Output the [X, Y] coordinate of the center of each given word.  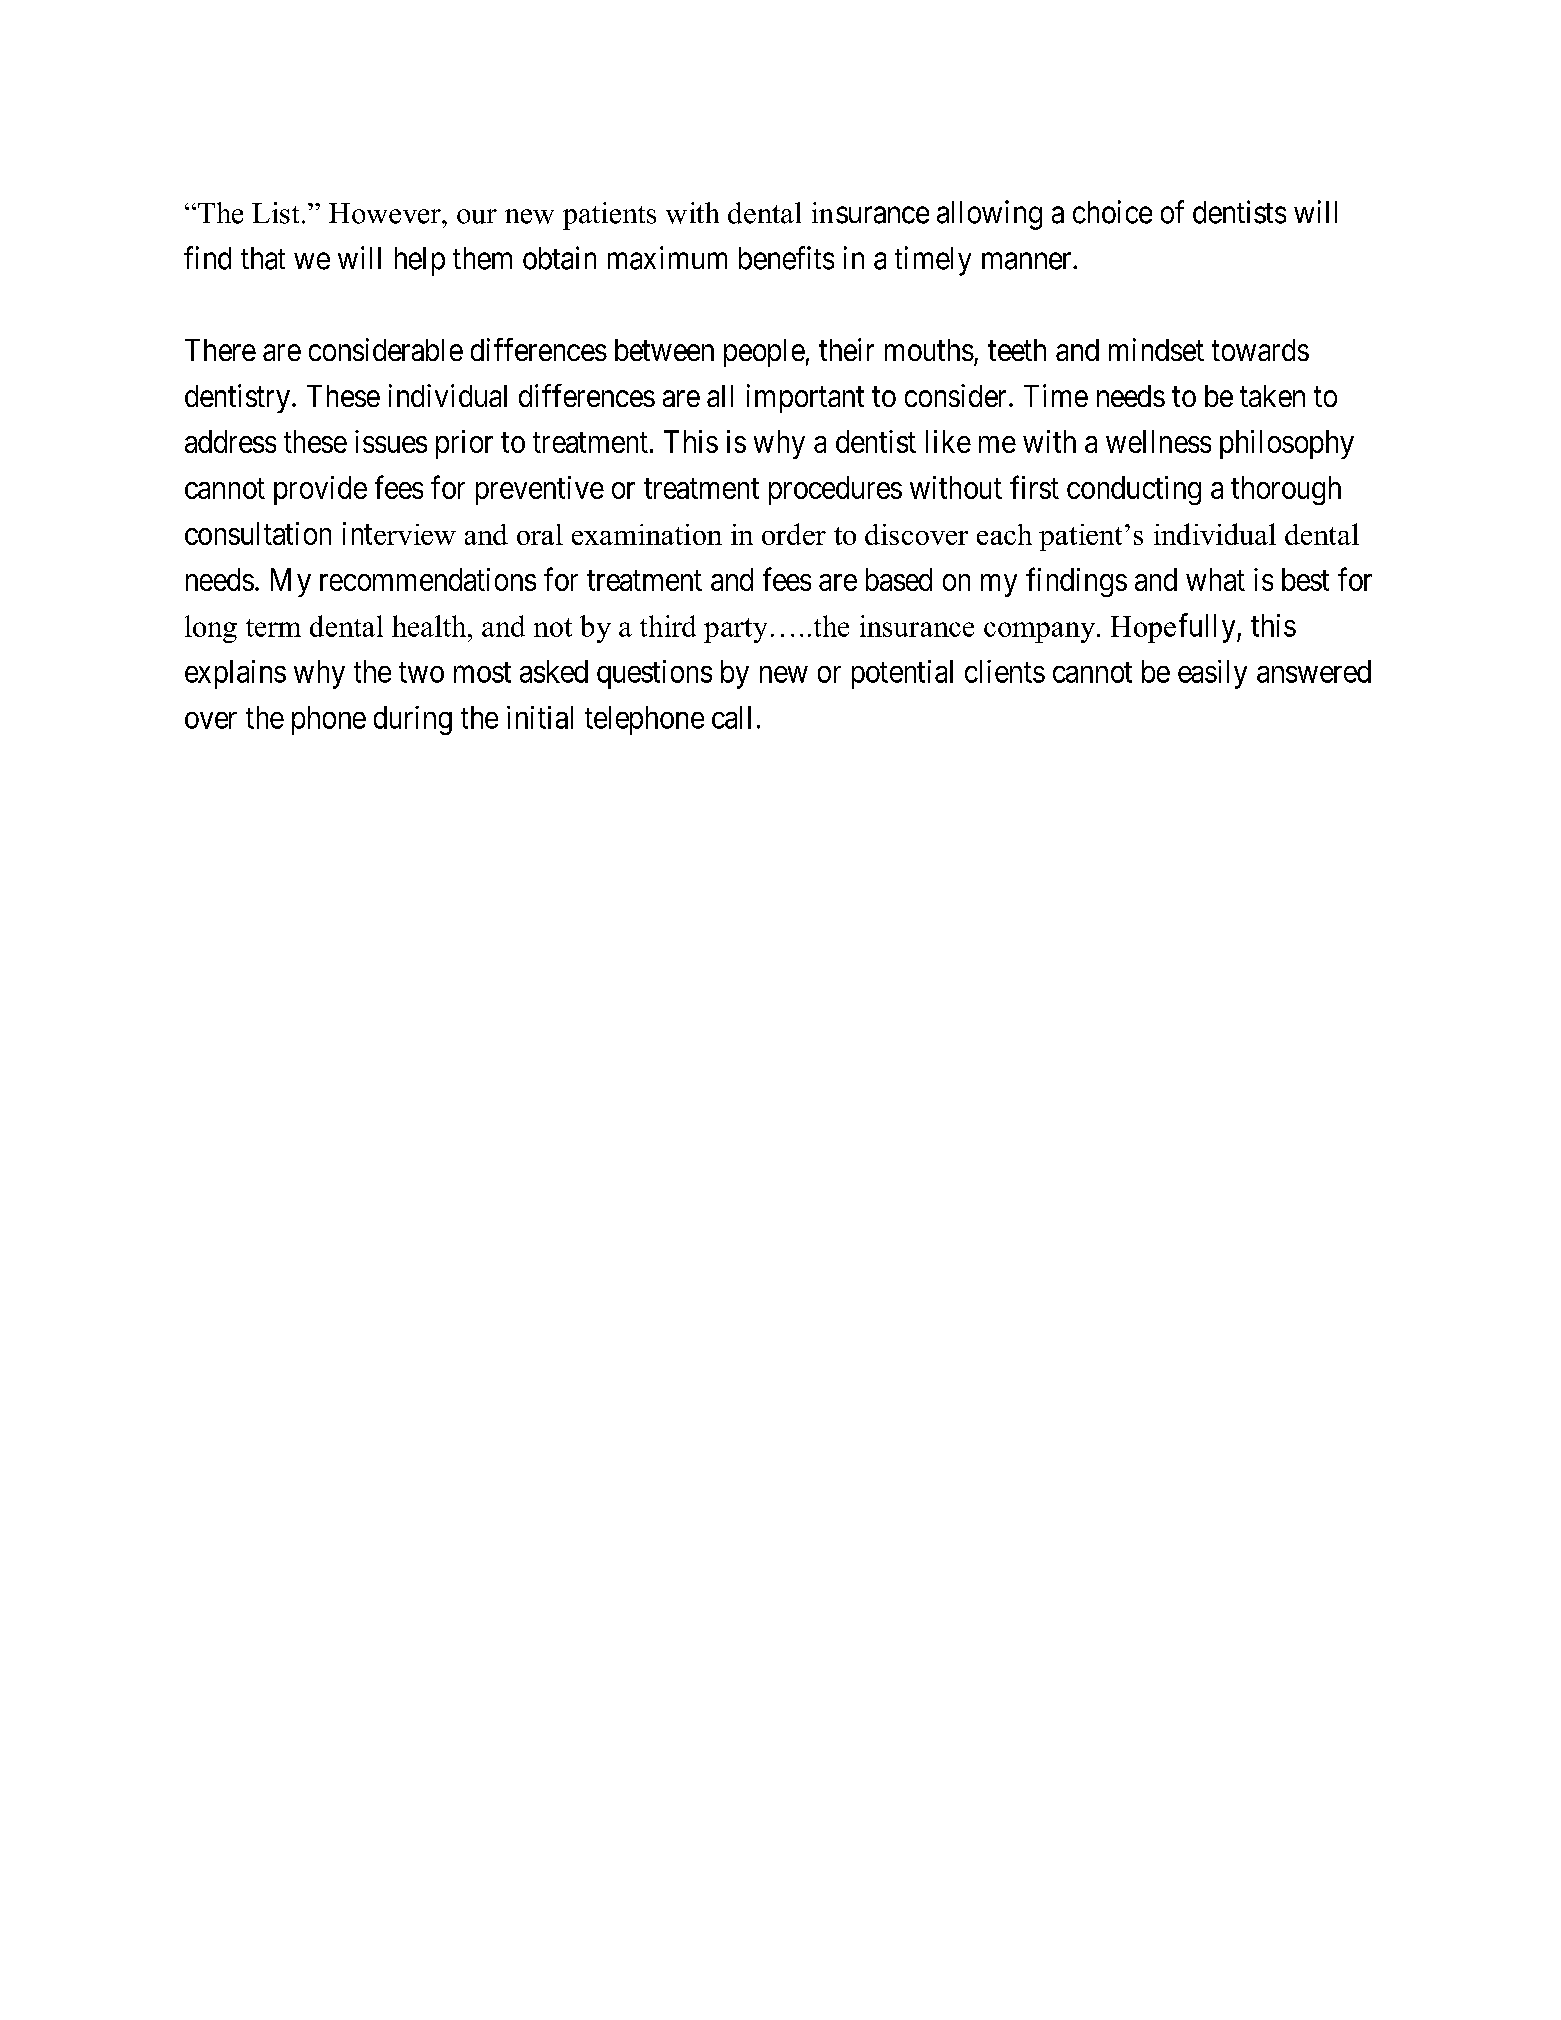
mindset [1156, 349]
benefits [786, 258]
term [273, 628]
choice [1112, 212]
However [386, 213]
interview [399, 533]
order [794, 534]
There [220, 350]
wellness [1158, 441]
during [413, 720]
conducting [1134, 490]
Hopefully [1174, 628]
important [805, 398]
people [764, 353]
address [230, 441]
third [668, 626]
